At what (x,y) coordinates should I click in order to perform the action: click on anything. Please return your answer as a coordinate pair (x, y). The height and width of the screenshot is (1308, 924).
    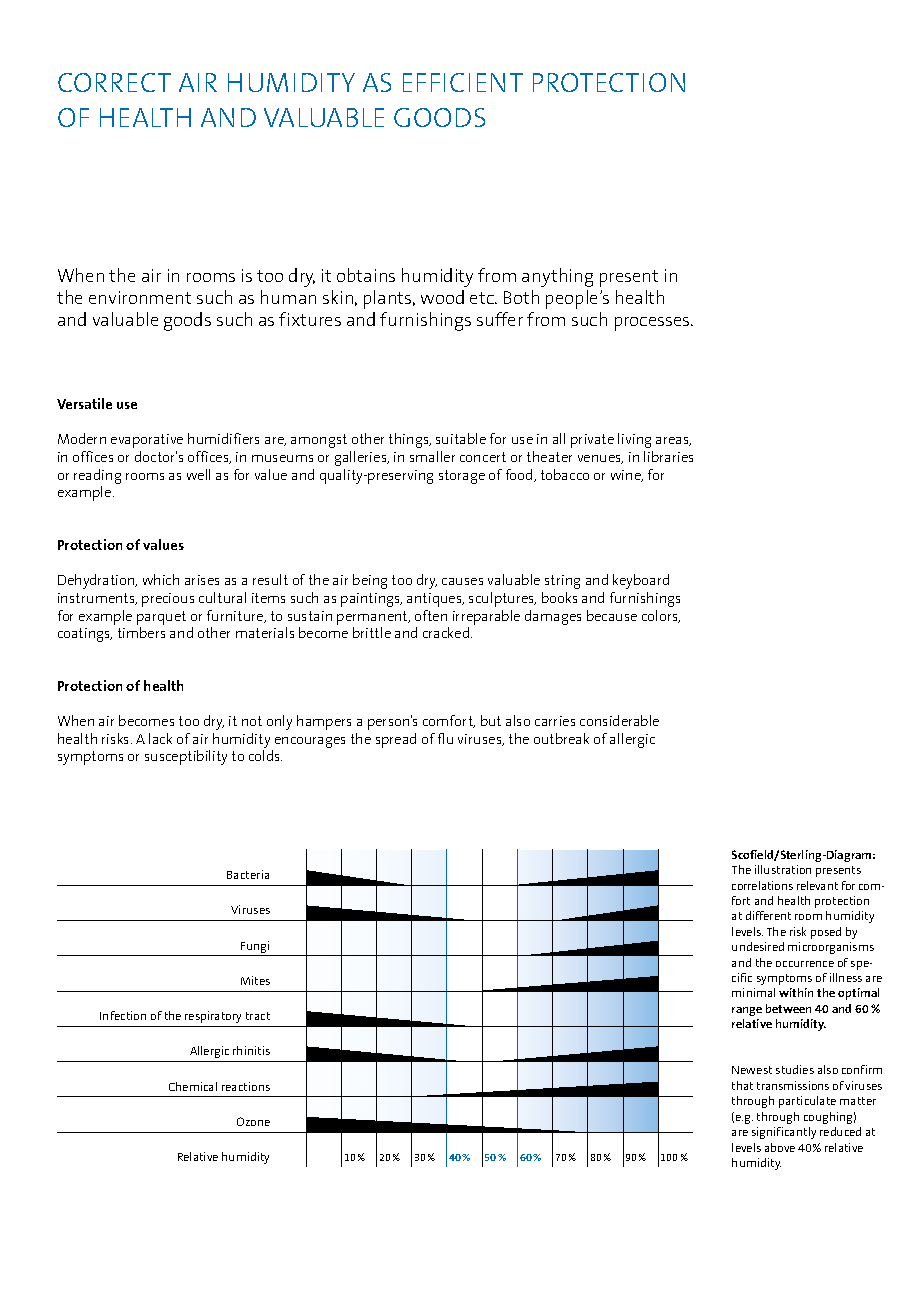
    Looking at the image, I should click on (557, 277).
